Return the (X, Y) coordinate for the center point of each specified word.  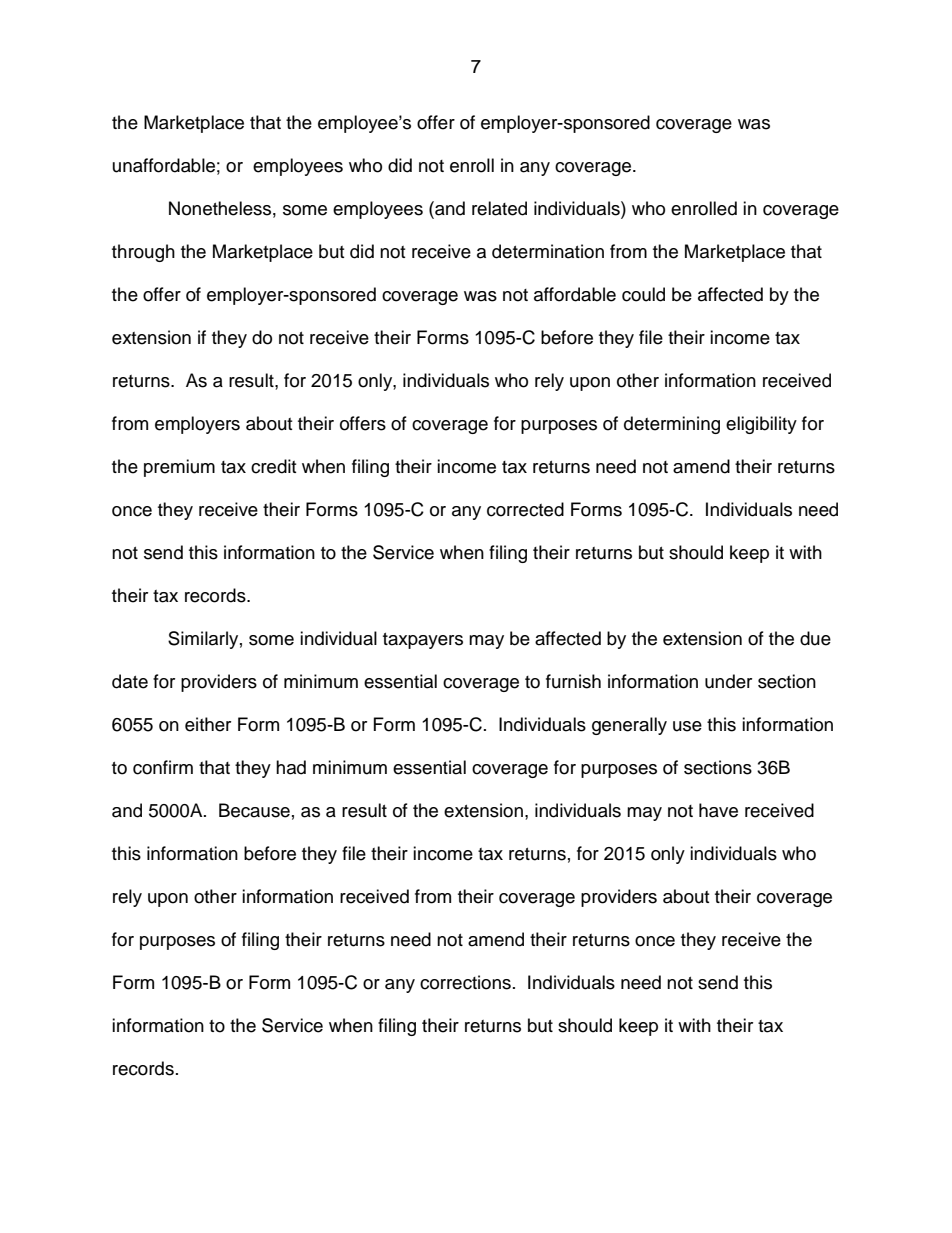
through (143, 253)
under (728, 681)
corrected (525, 509)
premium (179, 468)
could (643, 294)
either (208, 724)
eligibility (761, 425)
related (499, 208)
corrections (465, 982)
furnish (573, 681)
